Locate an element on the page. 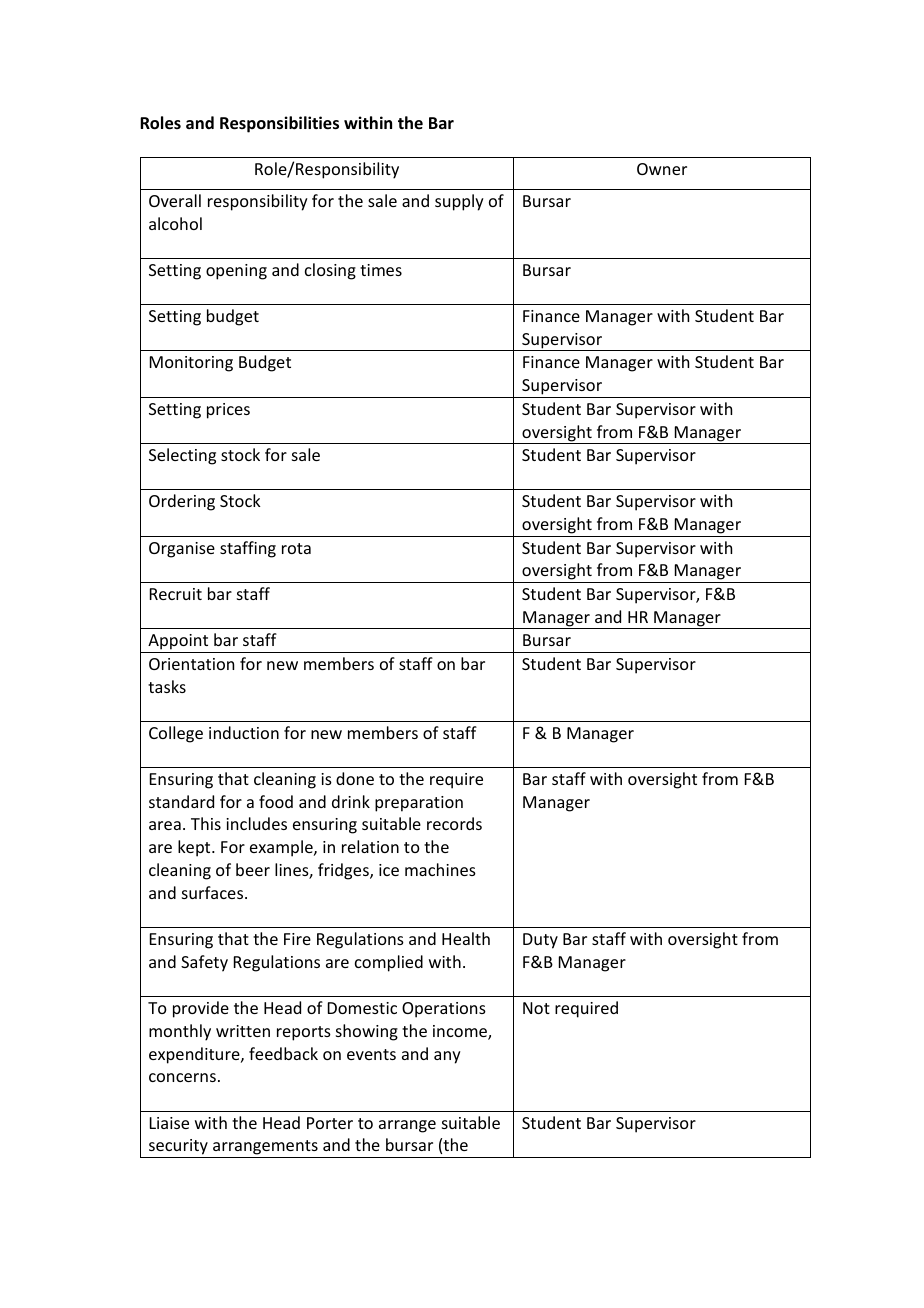  any is located at coordinates (447, 1057).
